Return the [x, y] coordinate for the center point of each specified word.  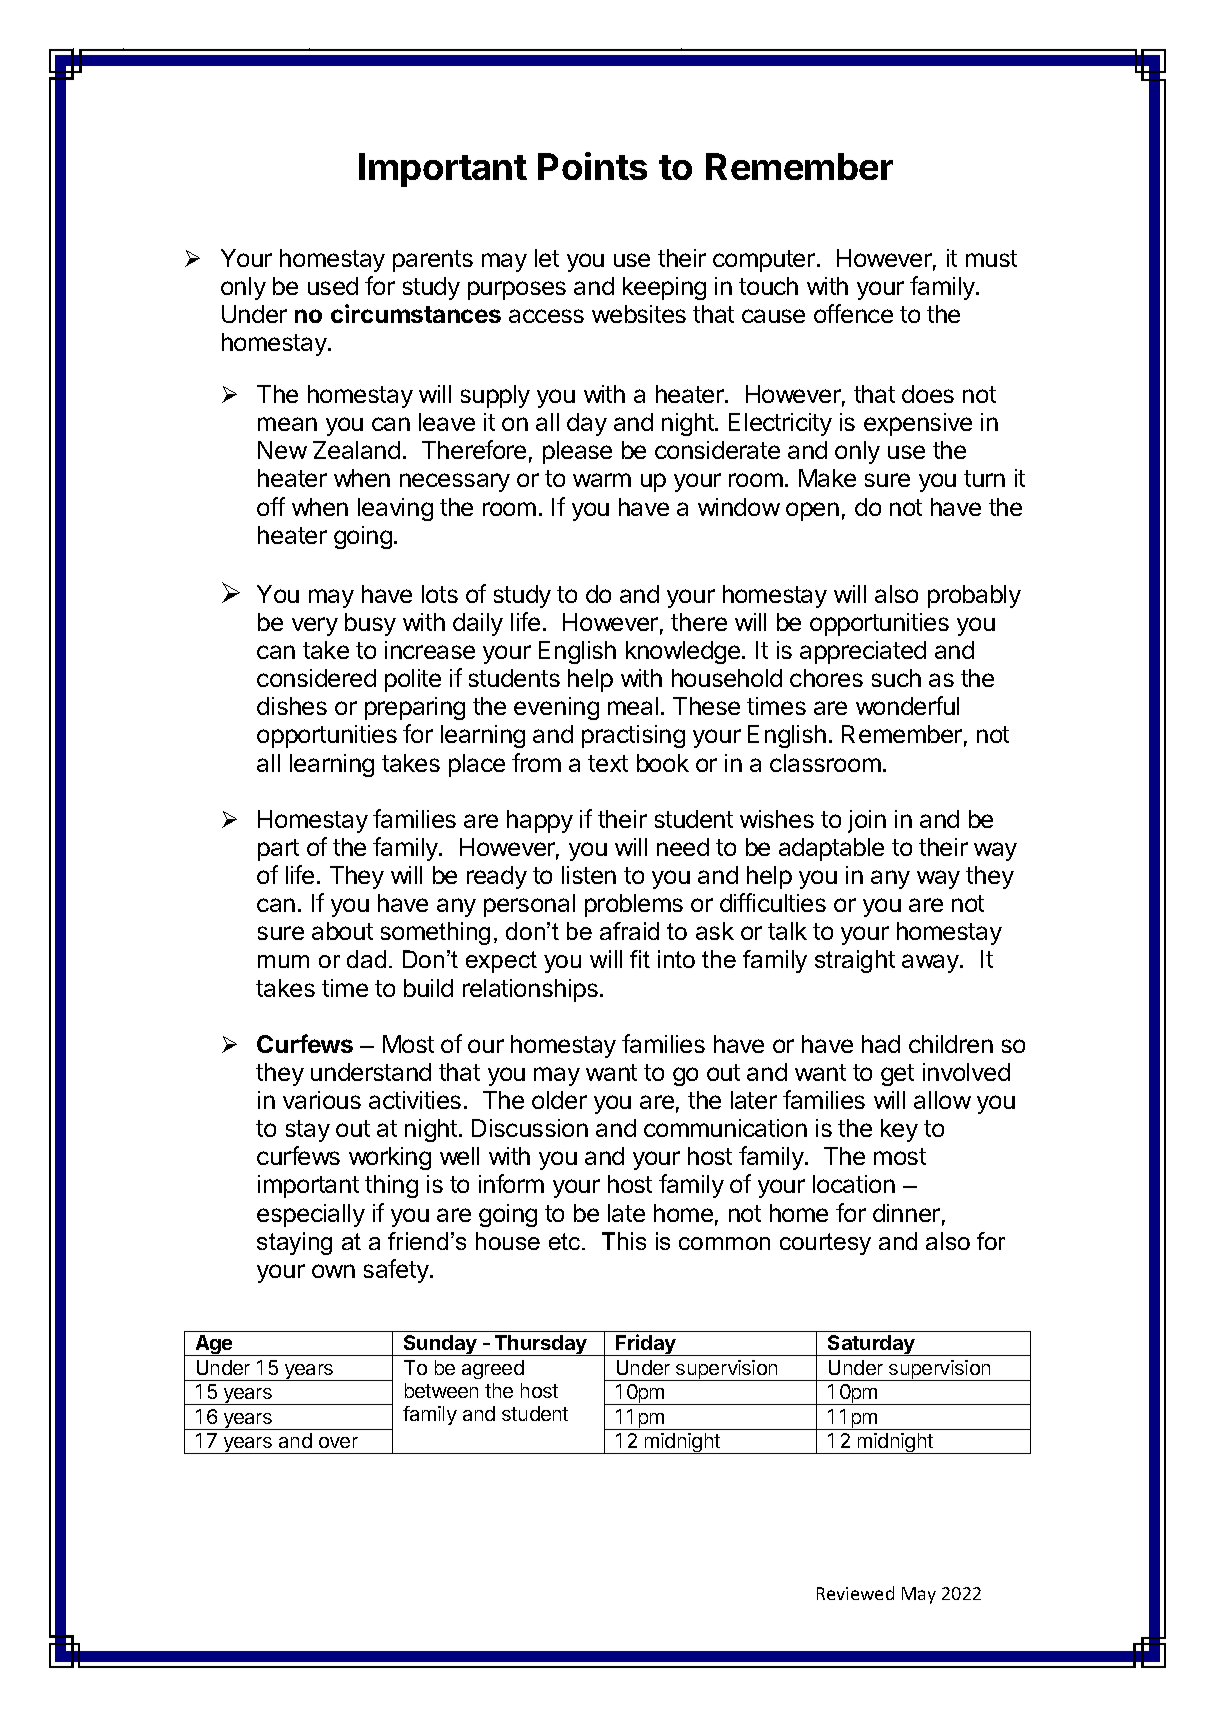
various [322, 1100]
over [338, 1442]
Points [592, 166]
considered [316, 678]
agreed [493, 1369]
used [333, 286]
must [991, 258]
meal [633, 706]
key [899, 1130]
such [896, 678]
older [559, 1100]
